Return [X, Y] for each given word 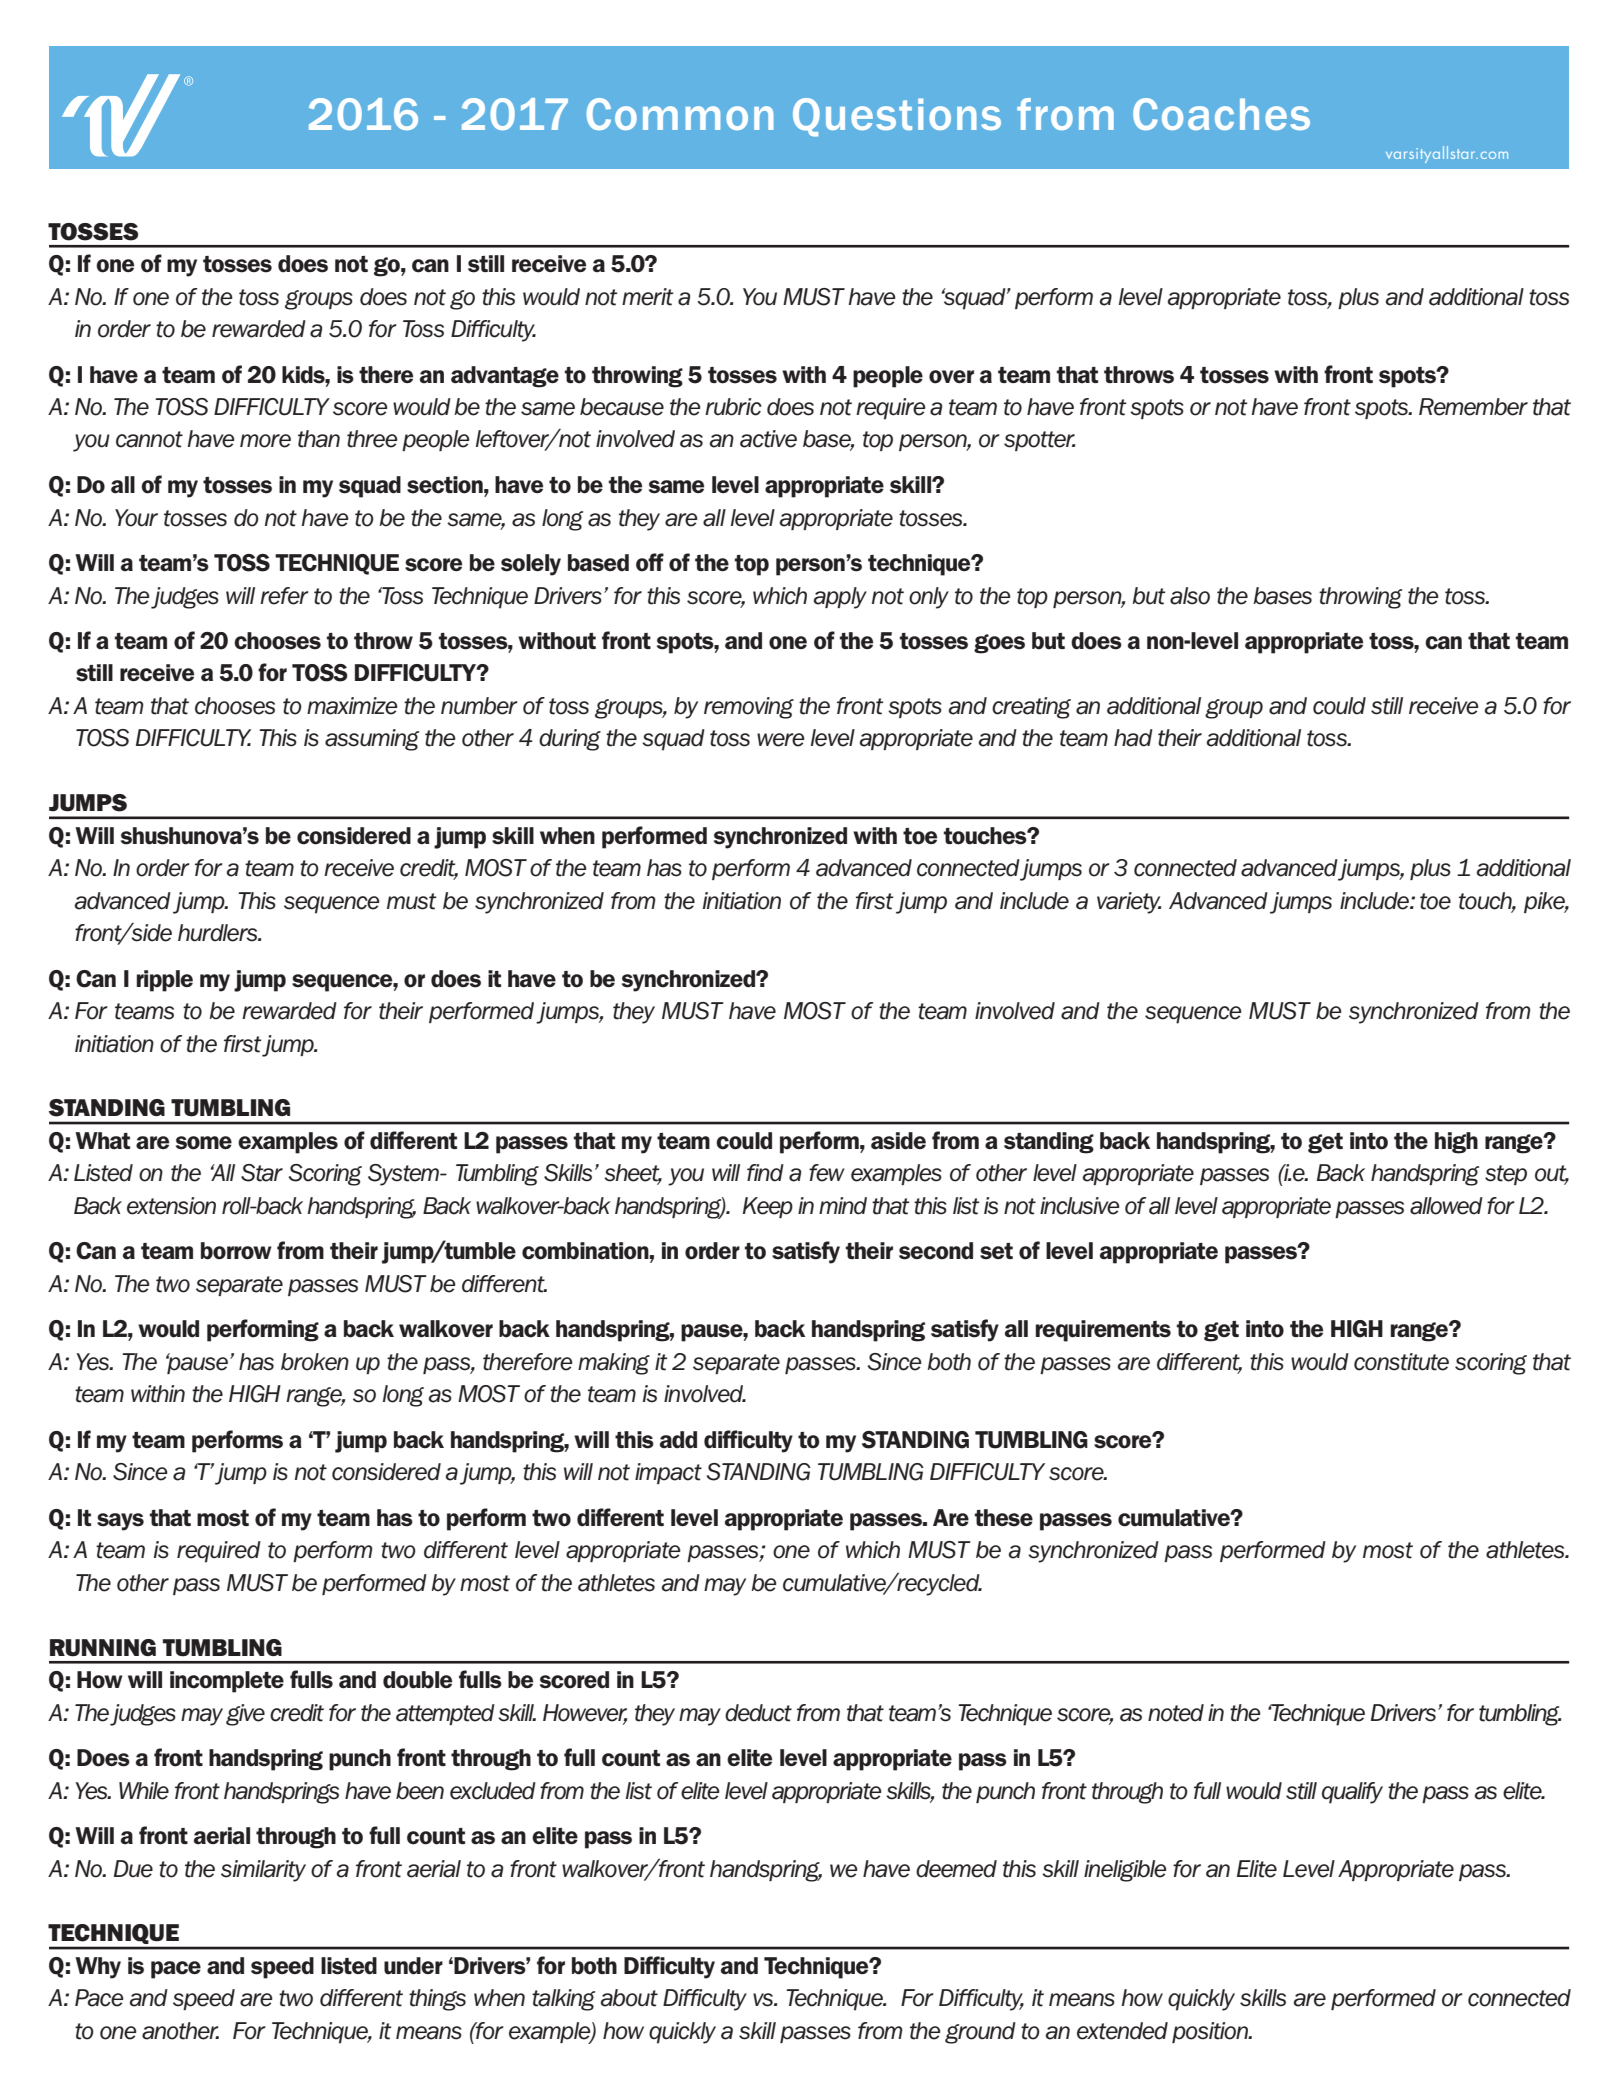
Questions [897, 117]
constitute [1401, 1362]
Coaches [1221, 114]
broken [315, 1362]
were [781, 740]
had [1133, 738]
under [413, 1966]
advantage [505, 377]
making [614, 1364]
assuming [372, 740]
